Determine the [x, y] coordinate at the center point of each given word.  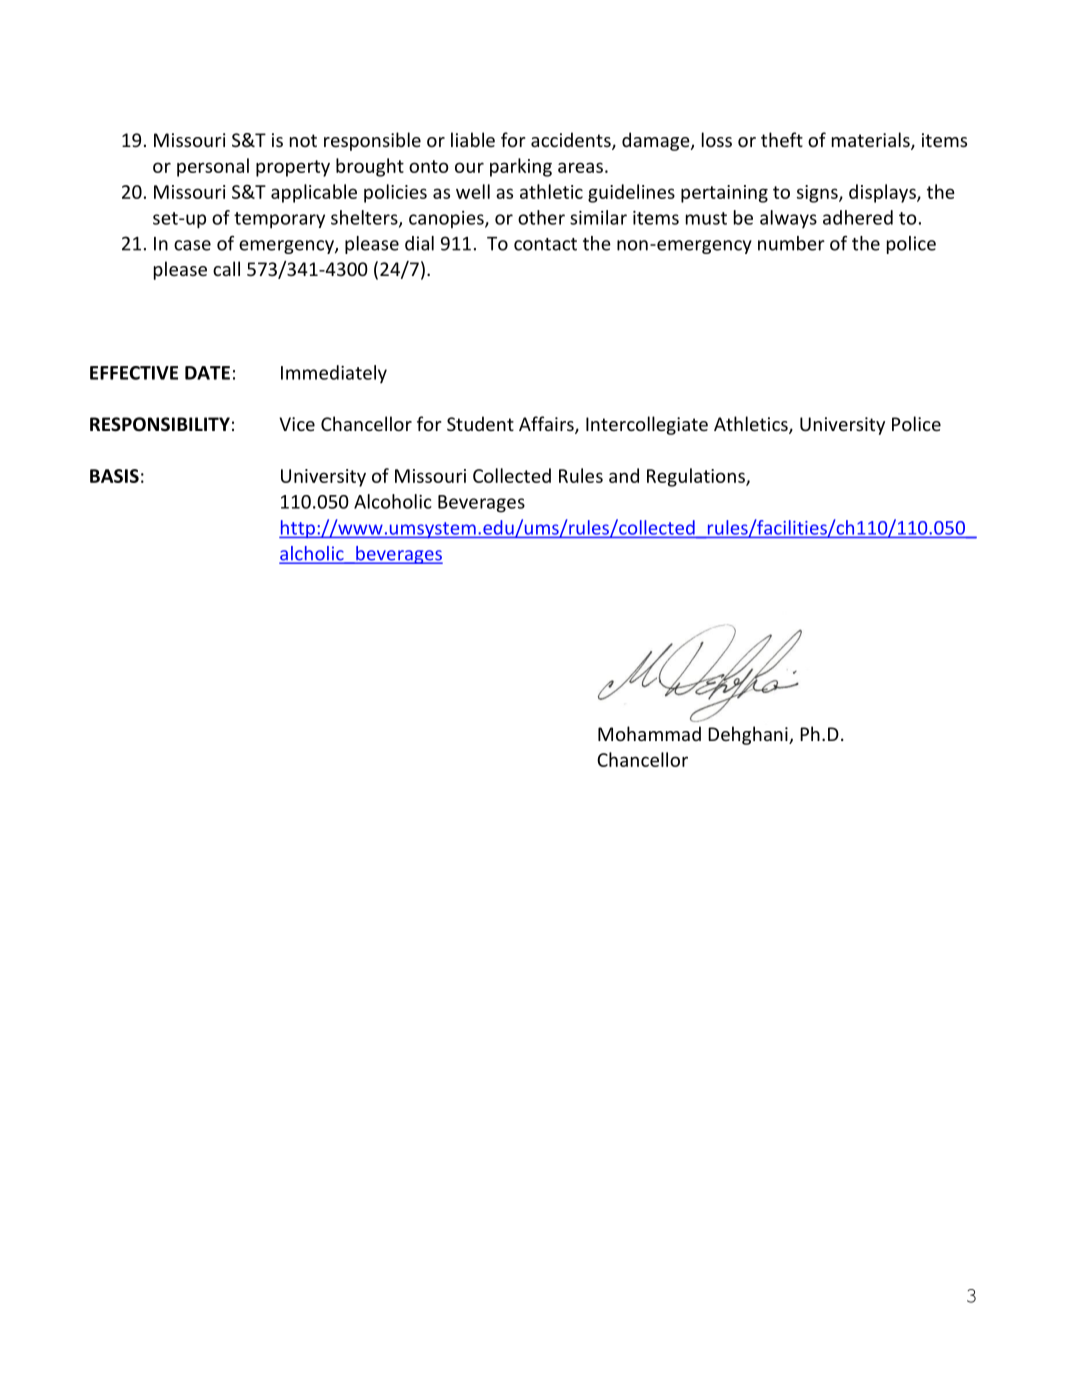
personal [213, 167]
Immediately [334, 374]
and [624, 475]
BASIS [114, 476]
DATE [207, 373]
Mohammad [649, 733]
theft [782, 139]
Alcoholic [393, 501]
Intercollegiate [647, 425]
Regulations [697, 477]
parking [521, 167]
